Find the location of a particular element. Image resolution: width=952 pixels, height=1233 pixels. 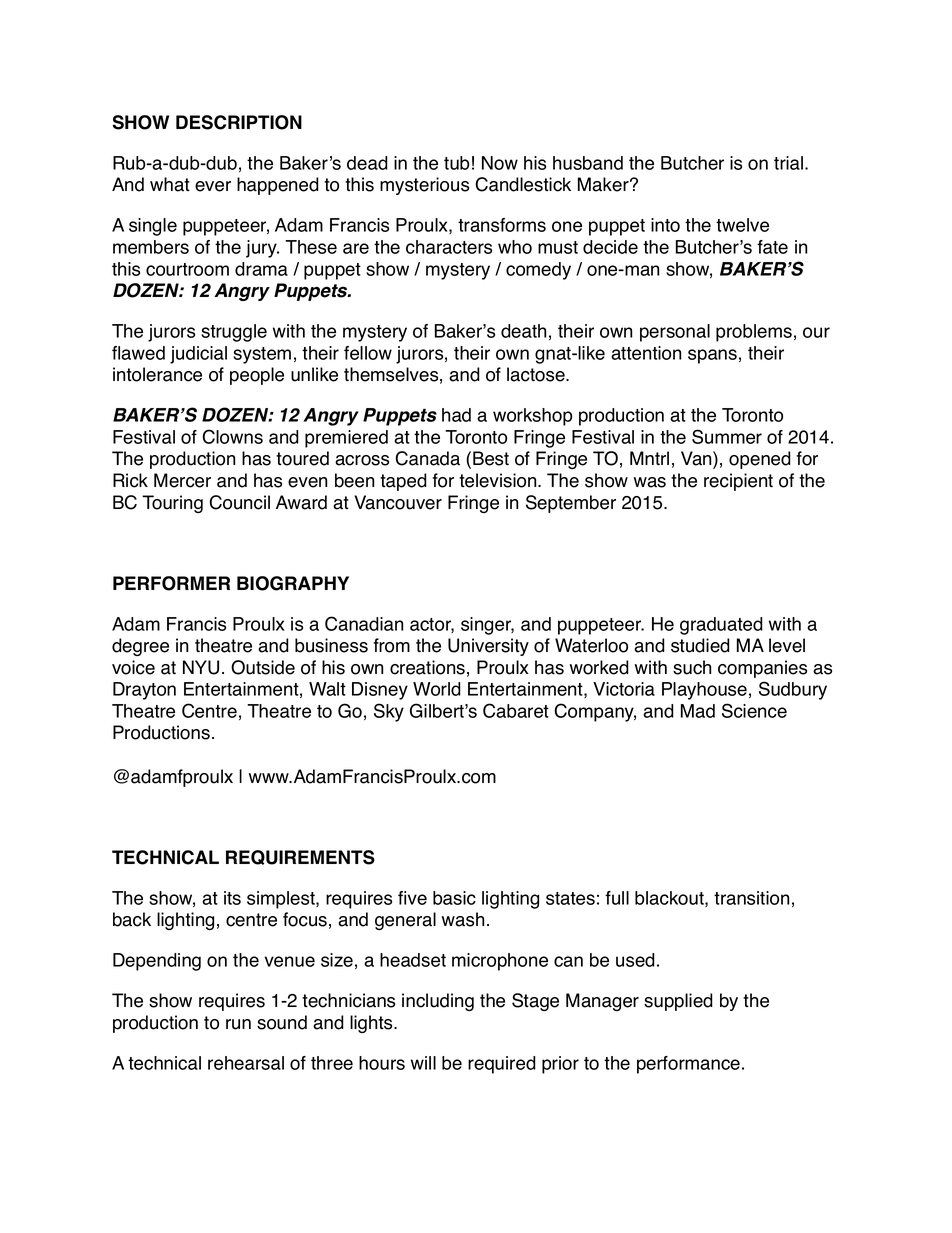

Cabaret is located at coordinates (516, 710).
